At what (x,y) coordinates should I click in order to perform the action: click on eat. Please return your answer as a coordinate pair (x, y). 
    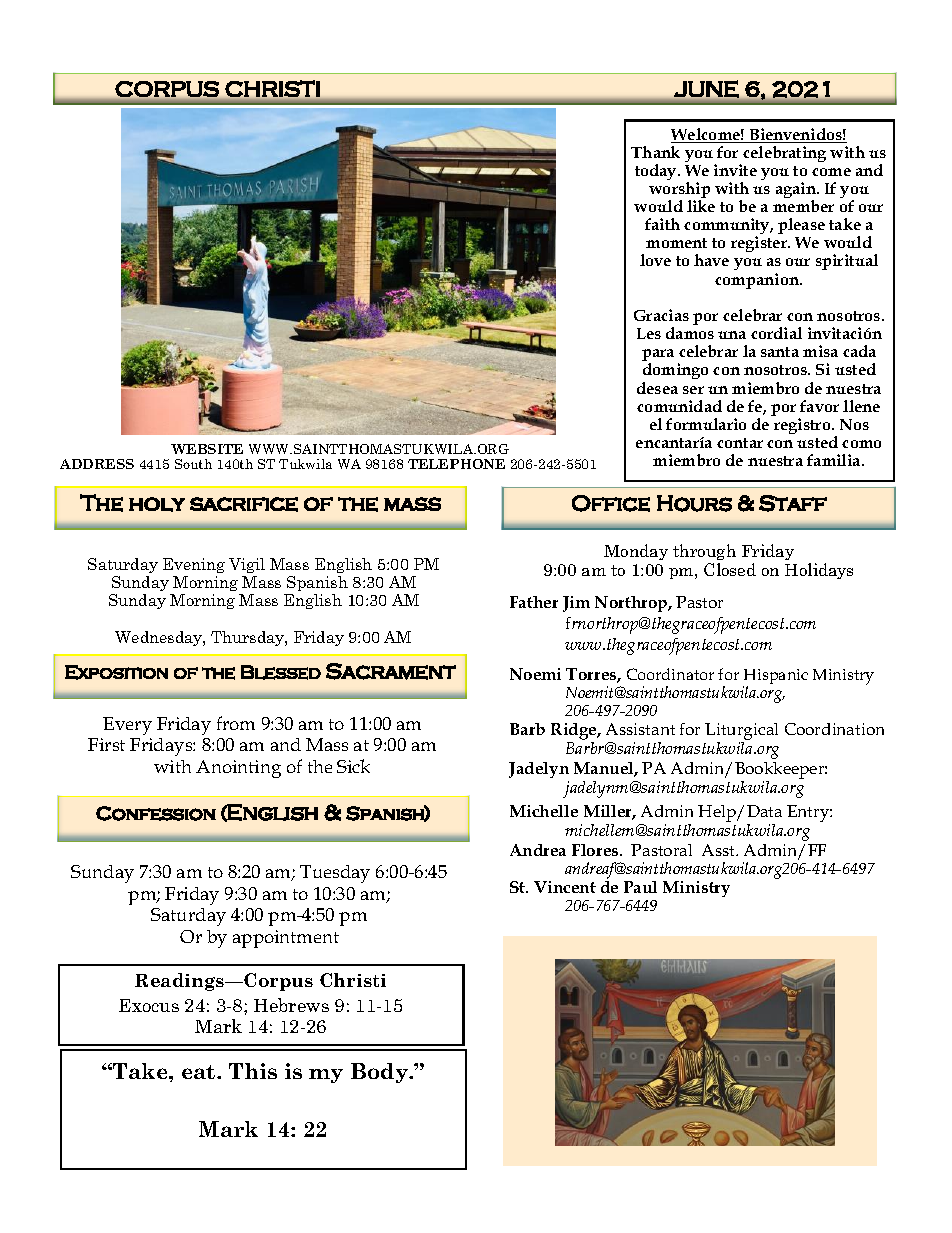
    Looking at the image, I should click on (200, 1072).
